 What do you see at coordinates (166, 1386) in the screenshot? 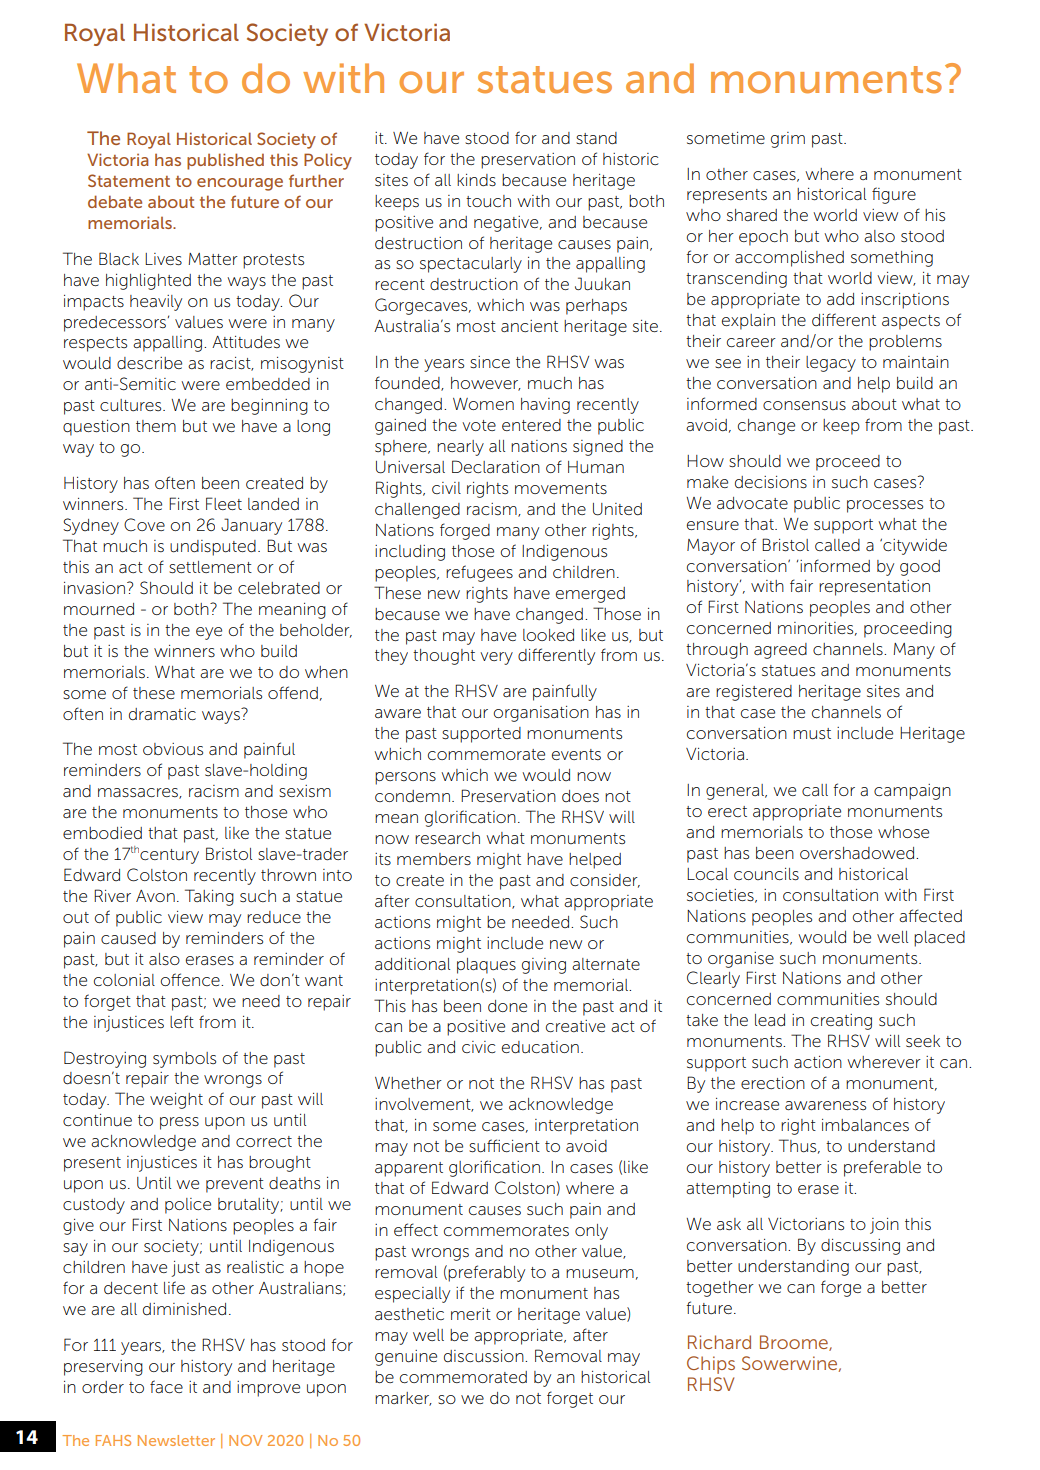
I see `face` at bounding box center [166, 1386].
